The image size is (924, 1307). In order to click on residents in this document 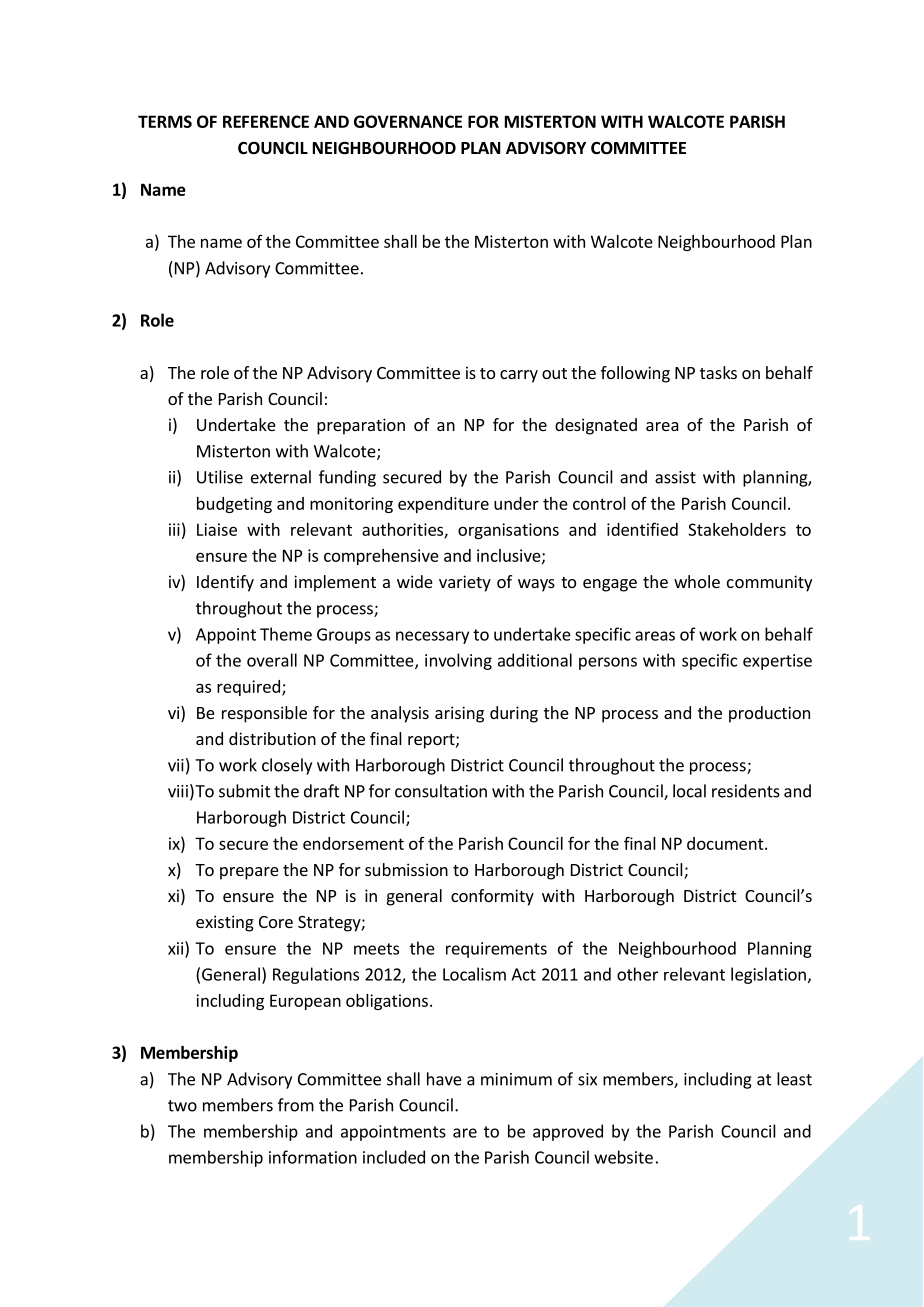, I will do `click(746, 791)`.
